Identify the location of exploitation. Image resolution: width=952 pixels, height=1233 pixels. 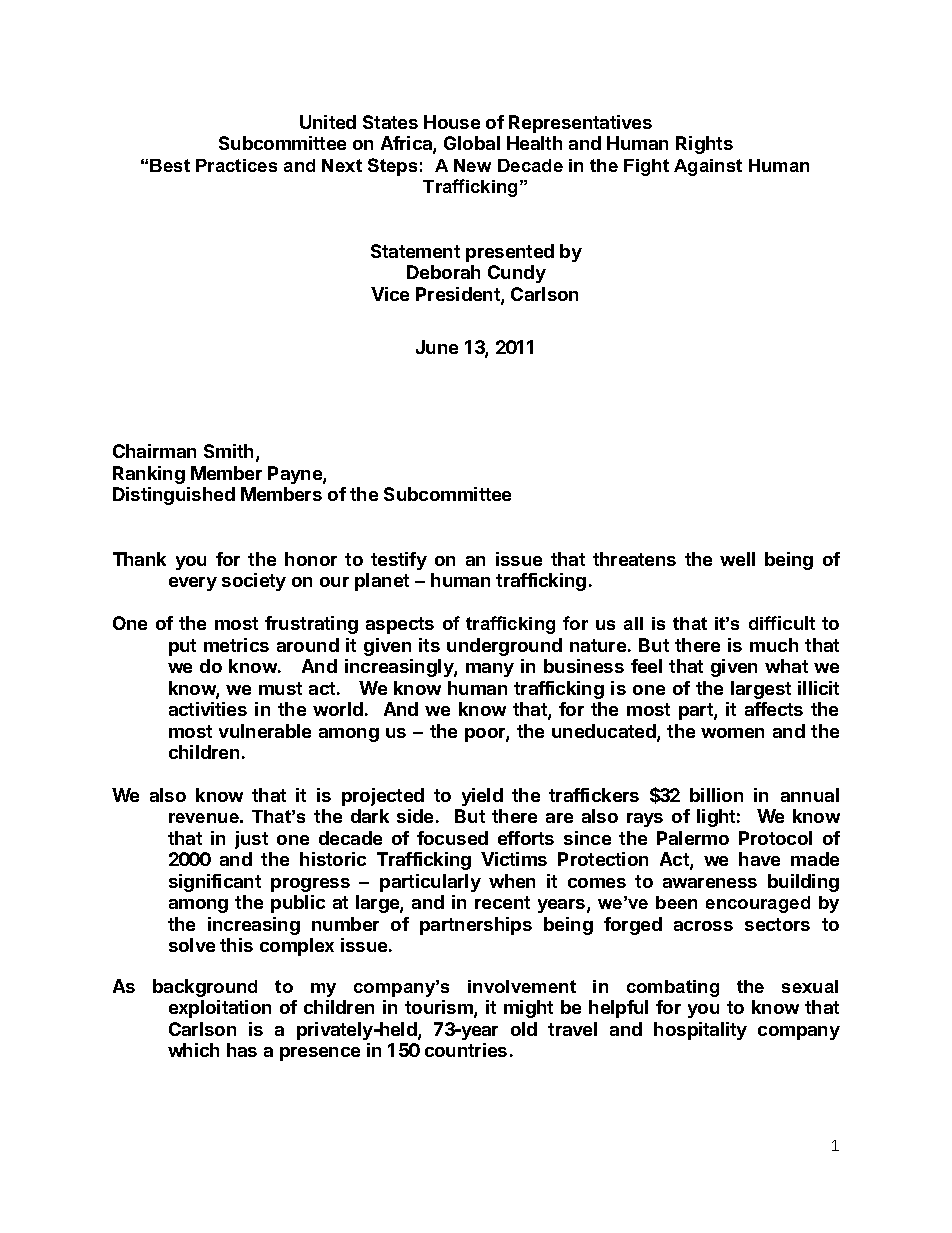
(220, 1009).
